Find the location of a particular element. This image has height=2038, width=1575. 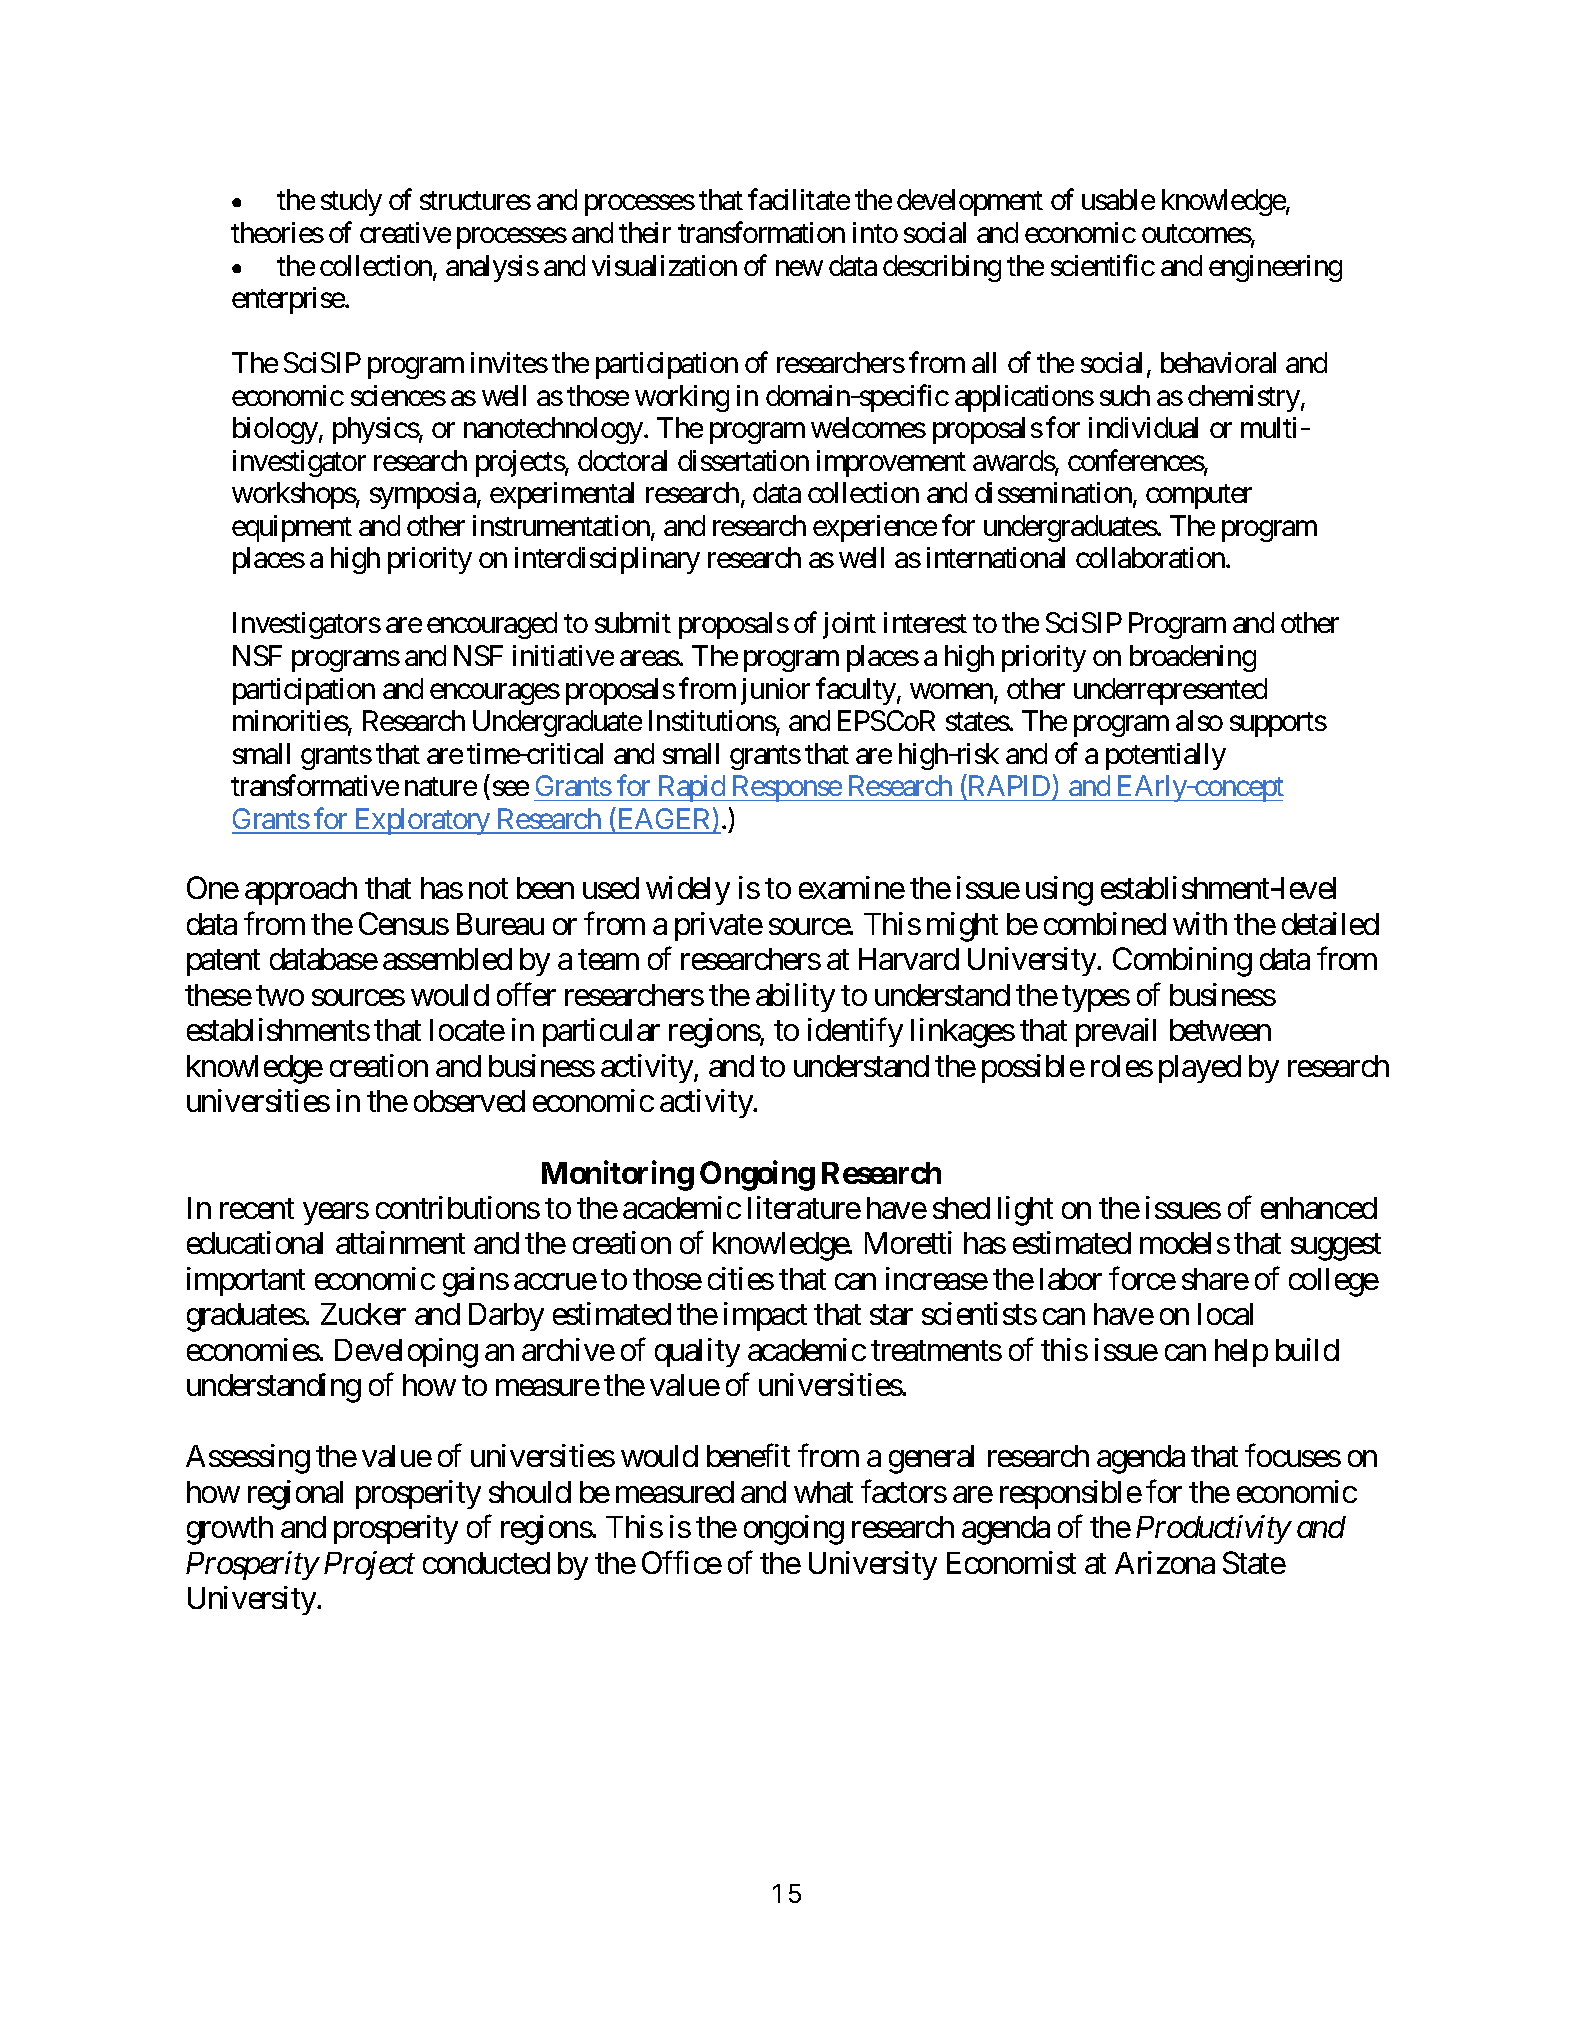

engineering is located at coordinates (1275, 268).
